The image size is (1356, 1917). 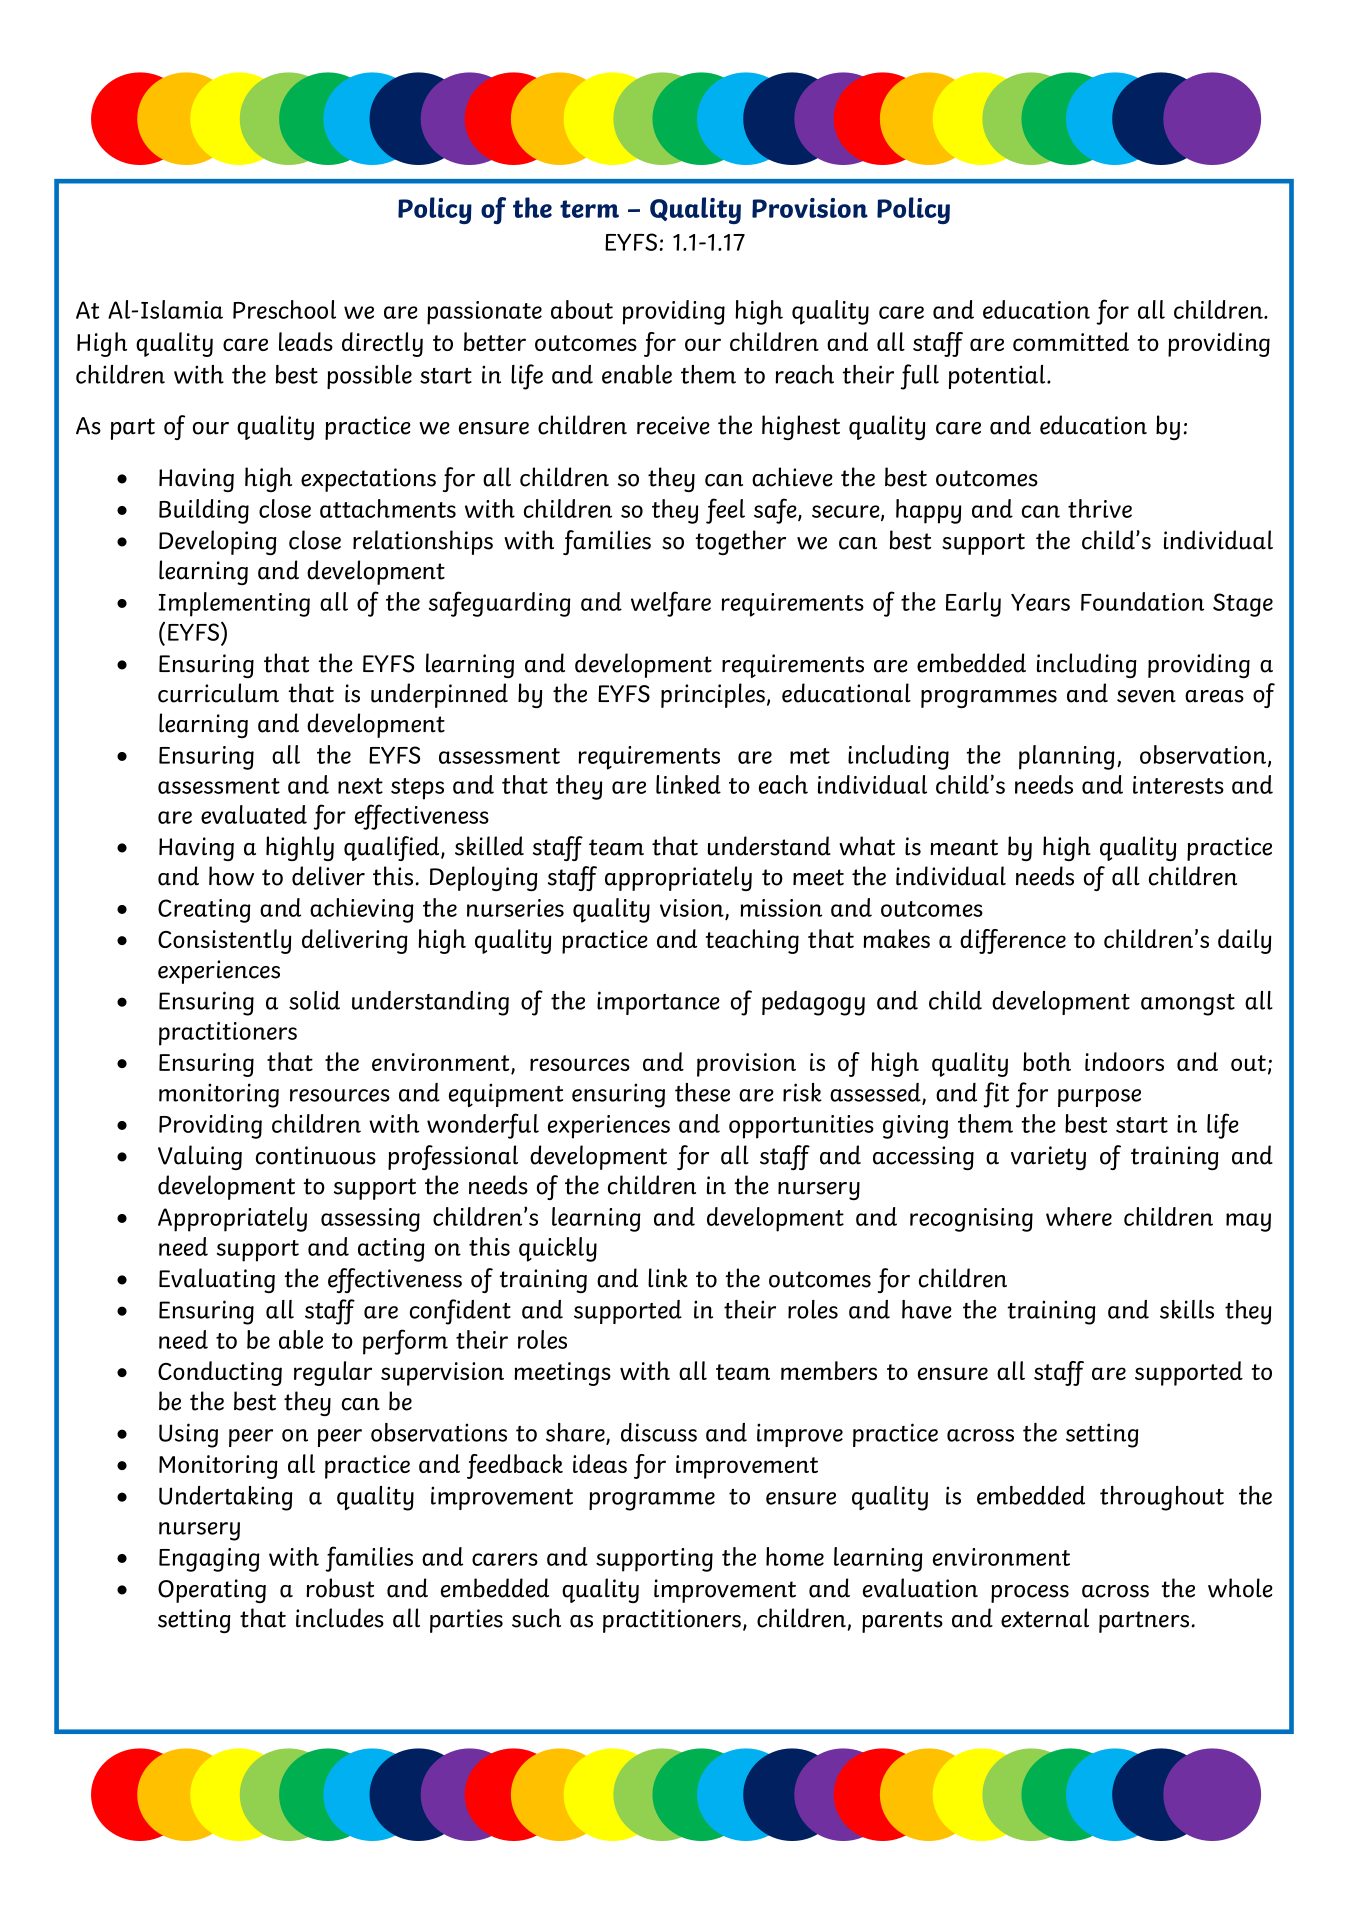 I want to click on committed, so click(x=1071, y=341).
